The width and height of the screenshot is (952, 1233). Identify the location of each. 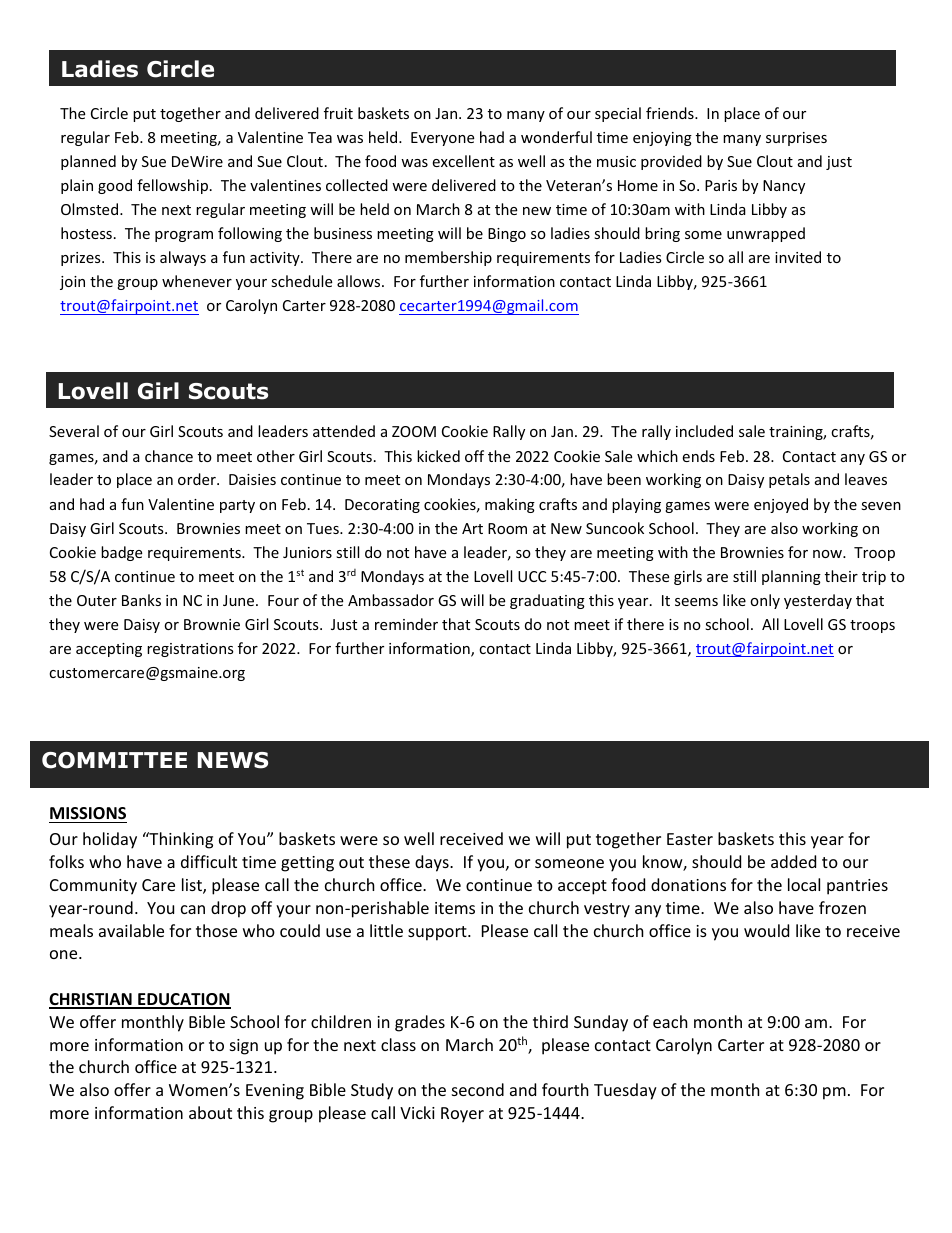
(670, 1021).
